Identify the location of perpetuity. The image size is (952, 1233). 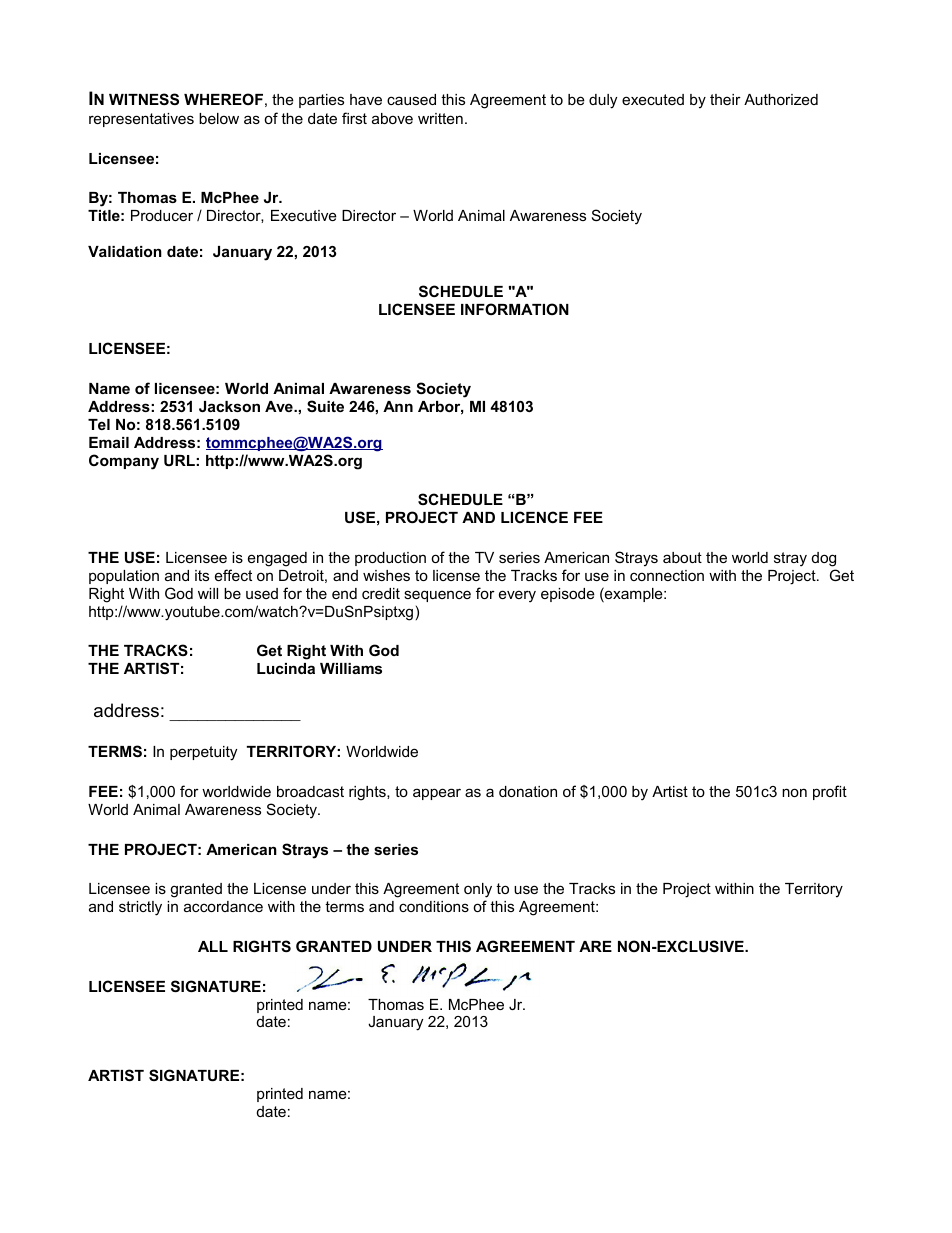
(203, 753).
